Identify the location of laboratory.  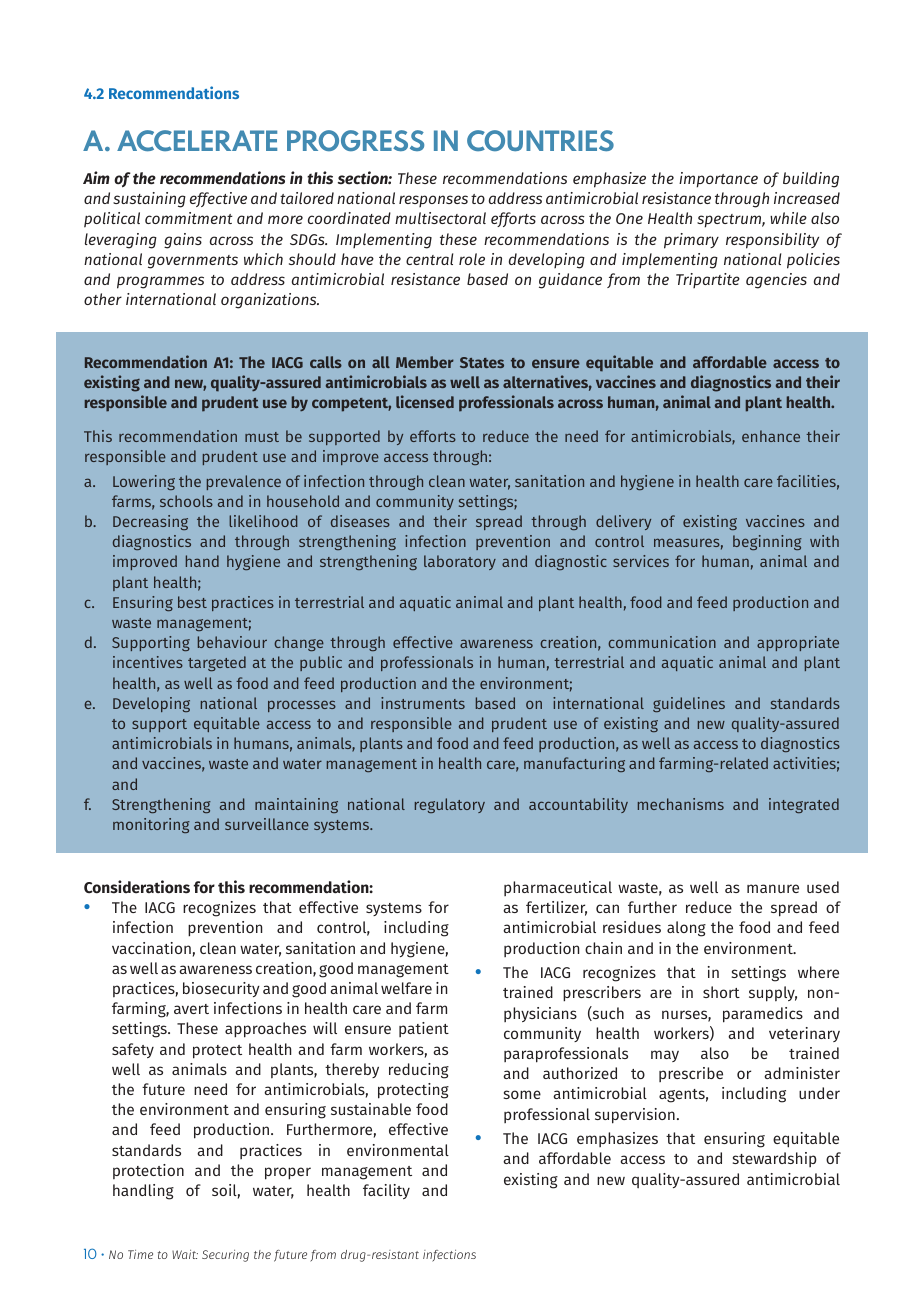
(460, 562).
